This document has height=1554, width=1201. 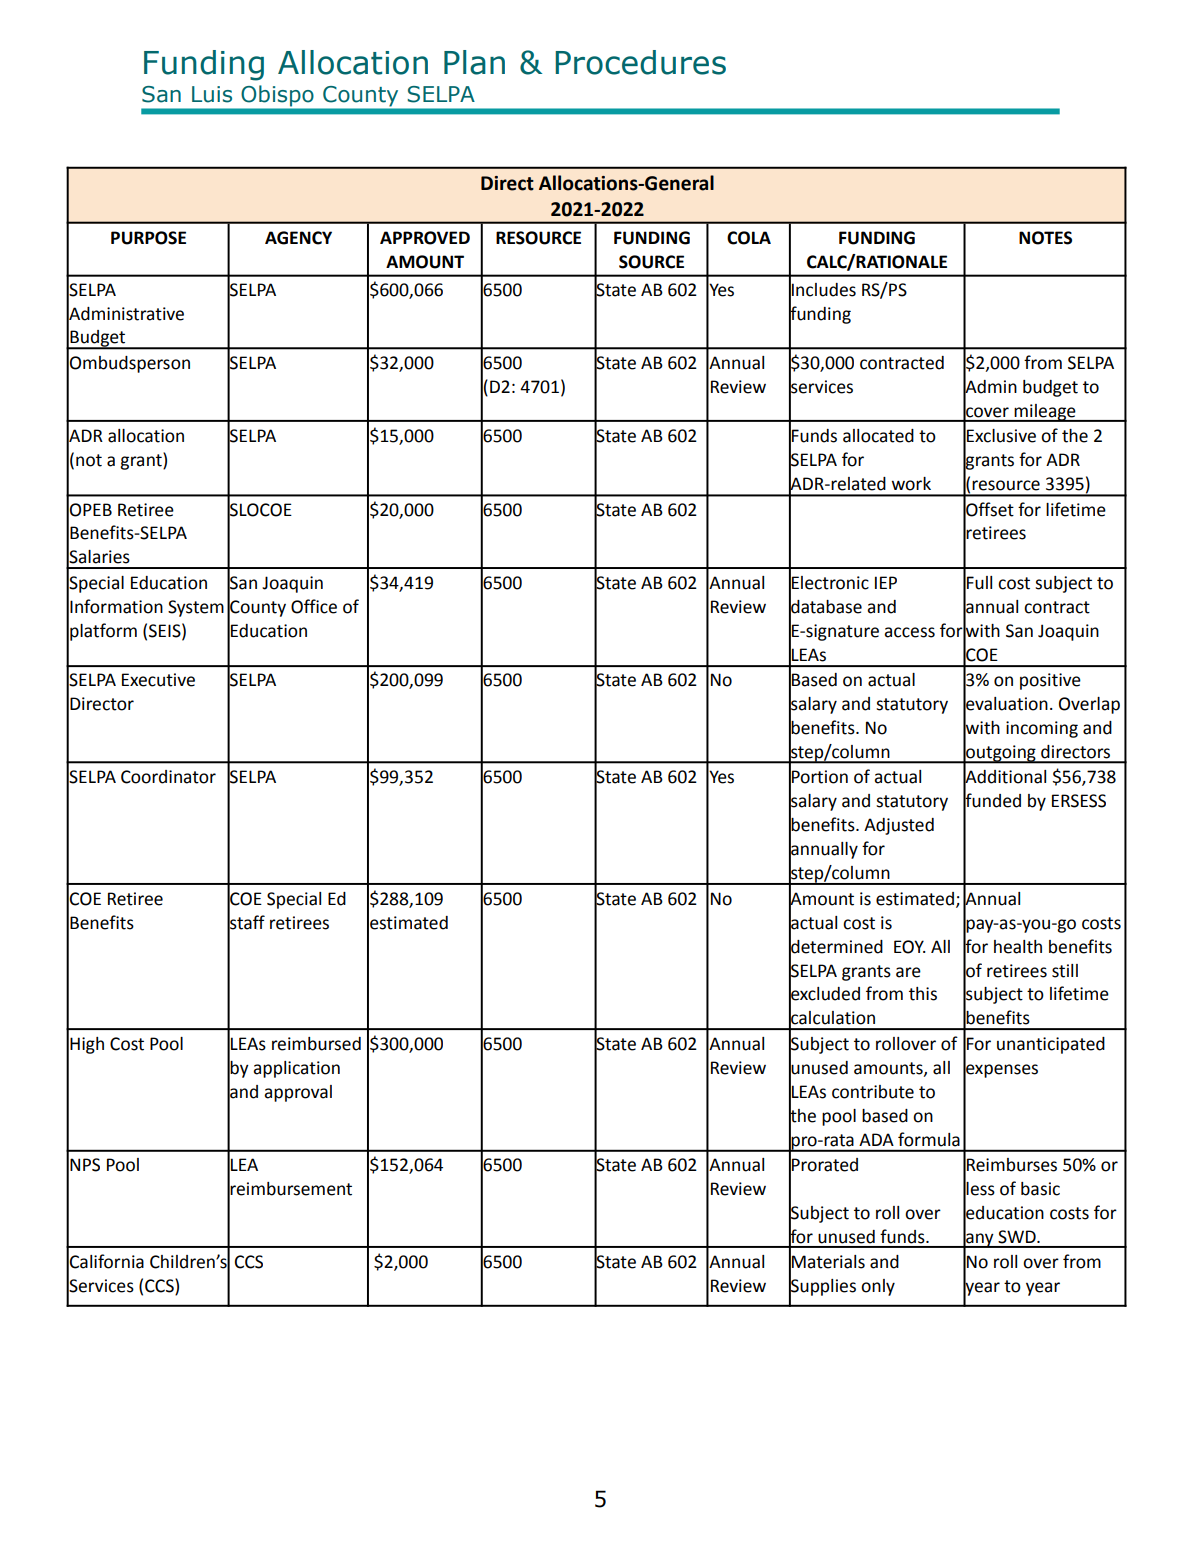 What do you see at coordinates (1045, 238) in the document?
I see `NOTES` at bounding box center [1045, 238].
